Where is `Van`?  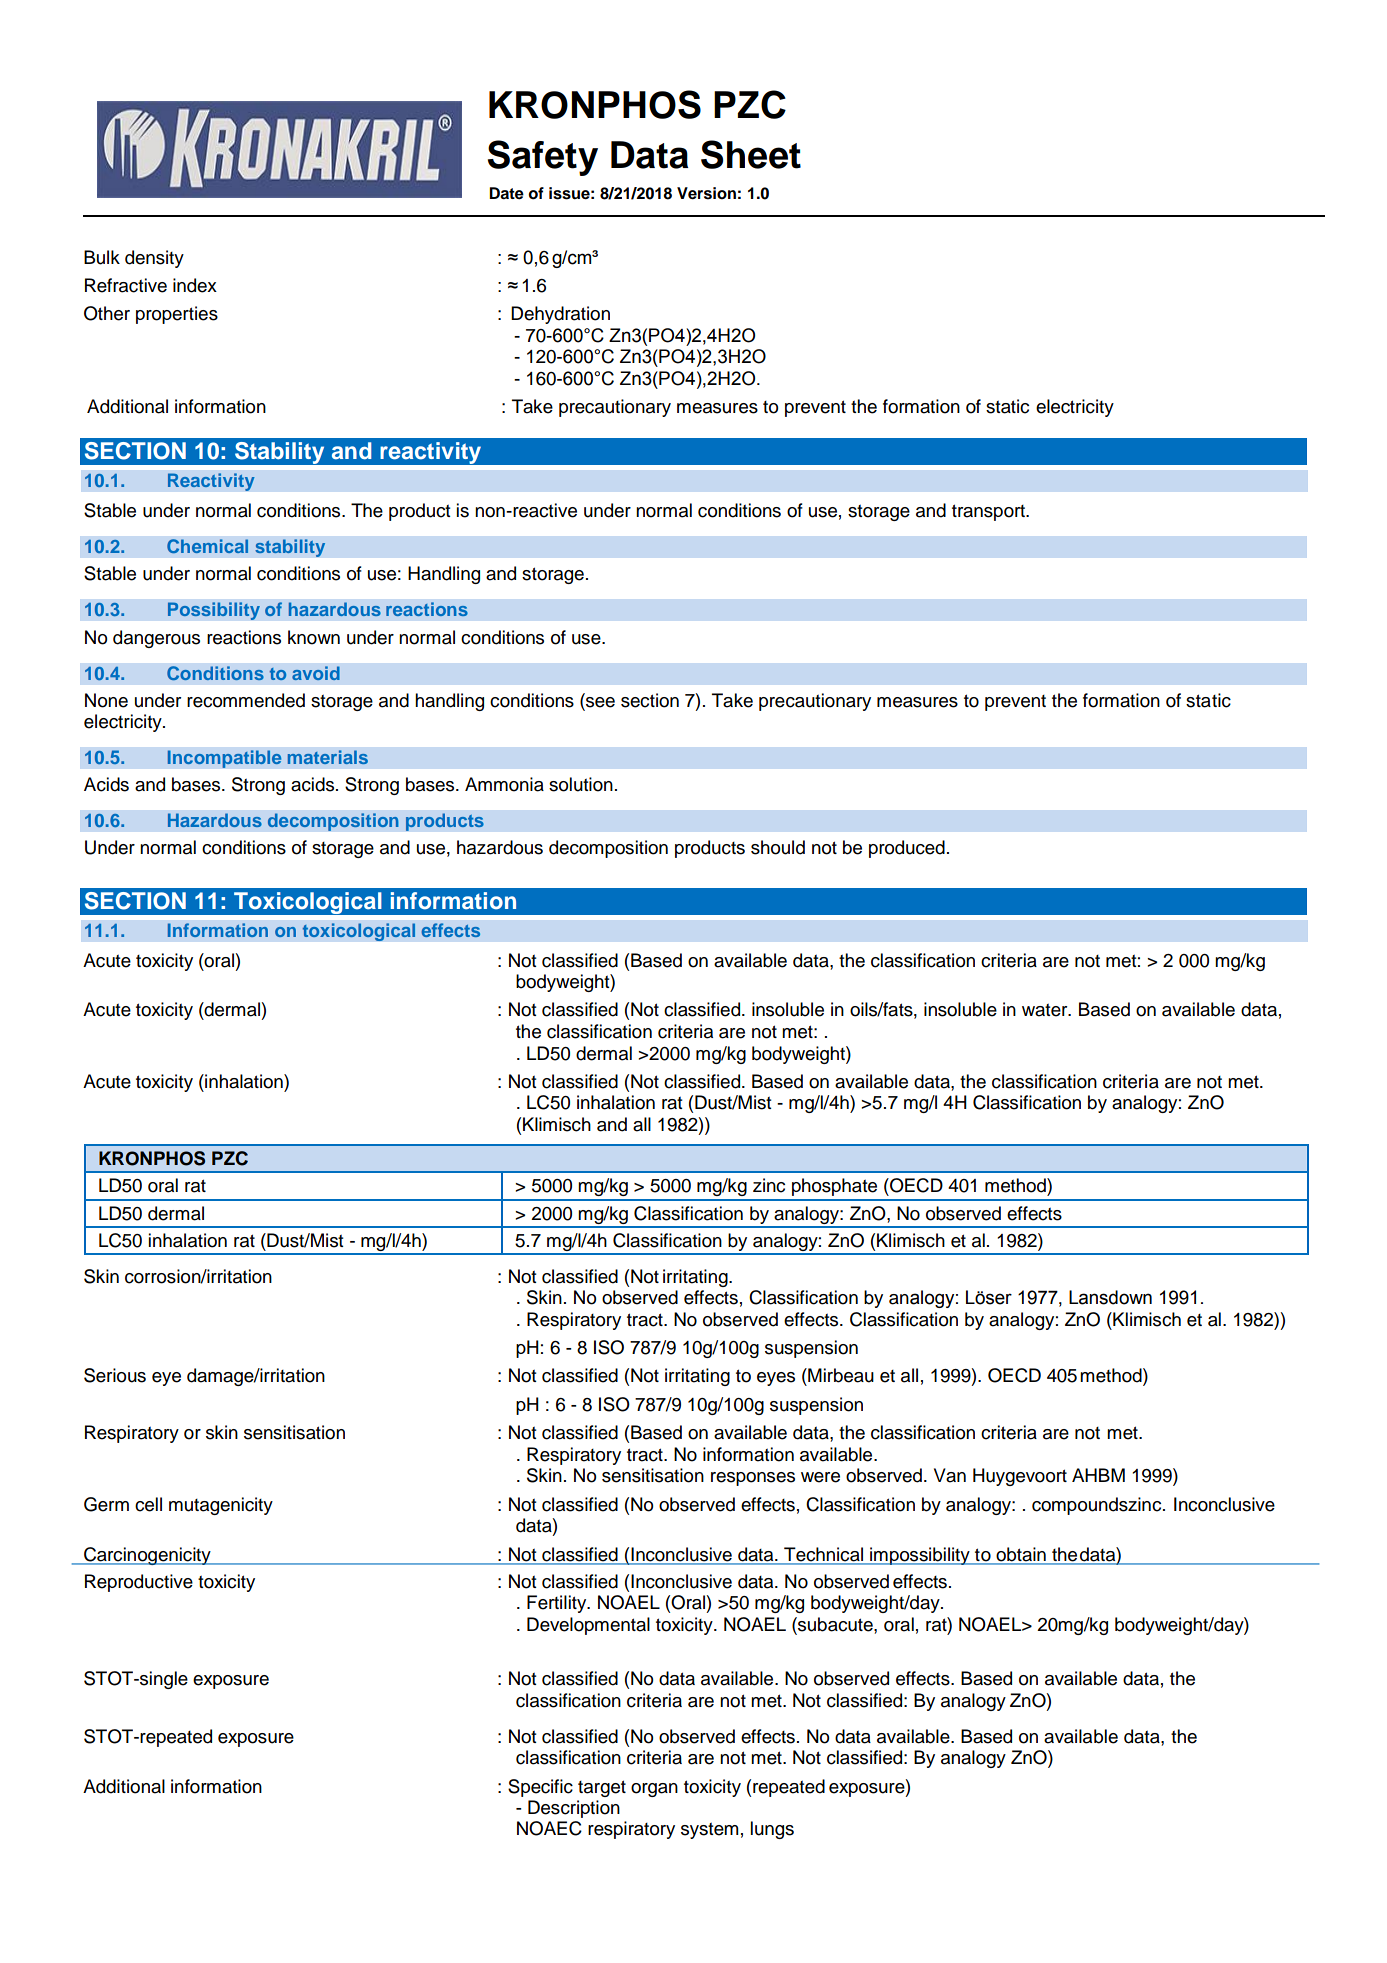
Van is located at coordinates (950, 1475).
